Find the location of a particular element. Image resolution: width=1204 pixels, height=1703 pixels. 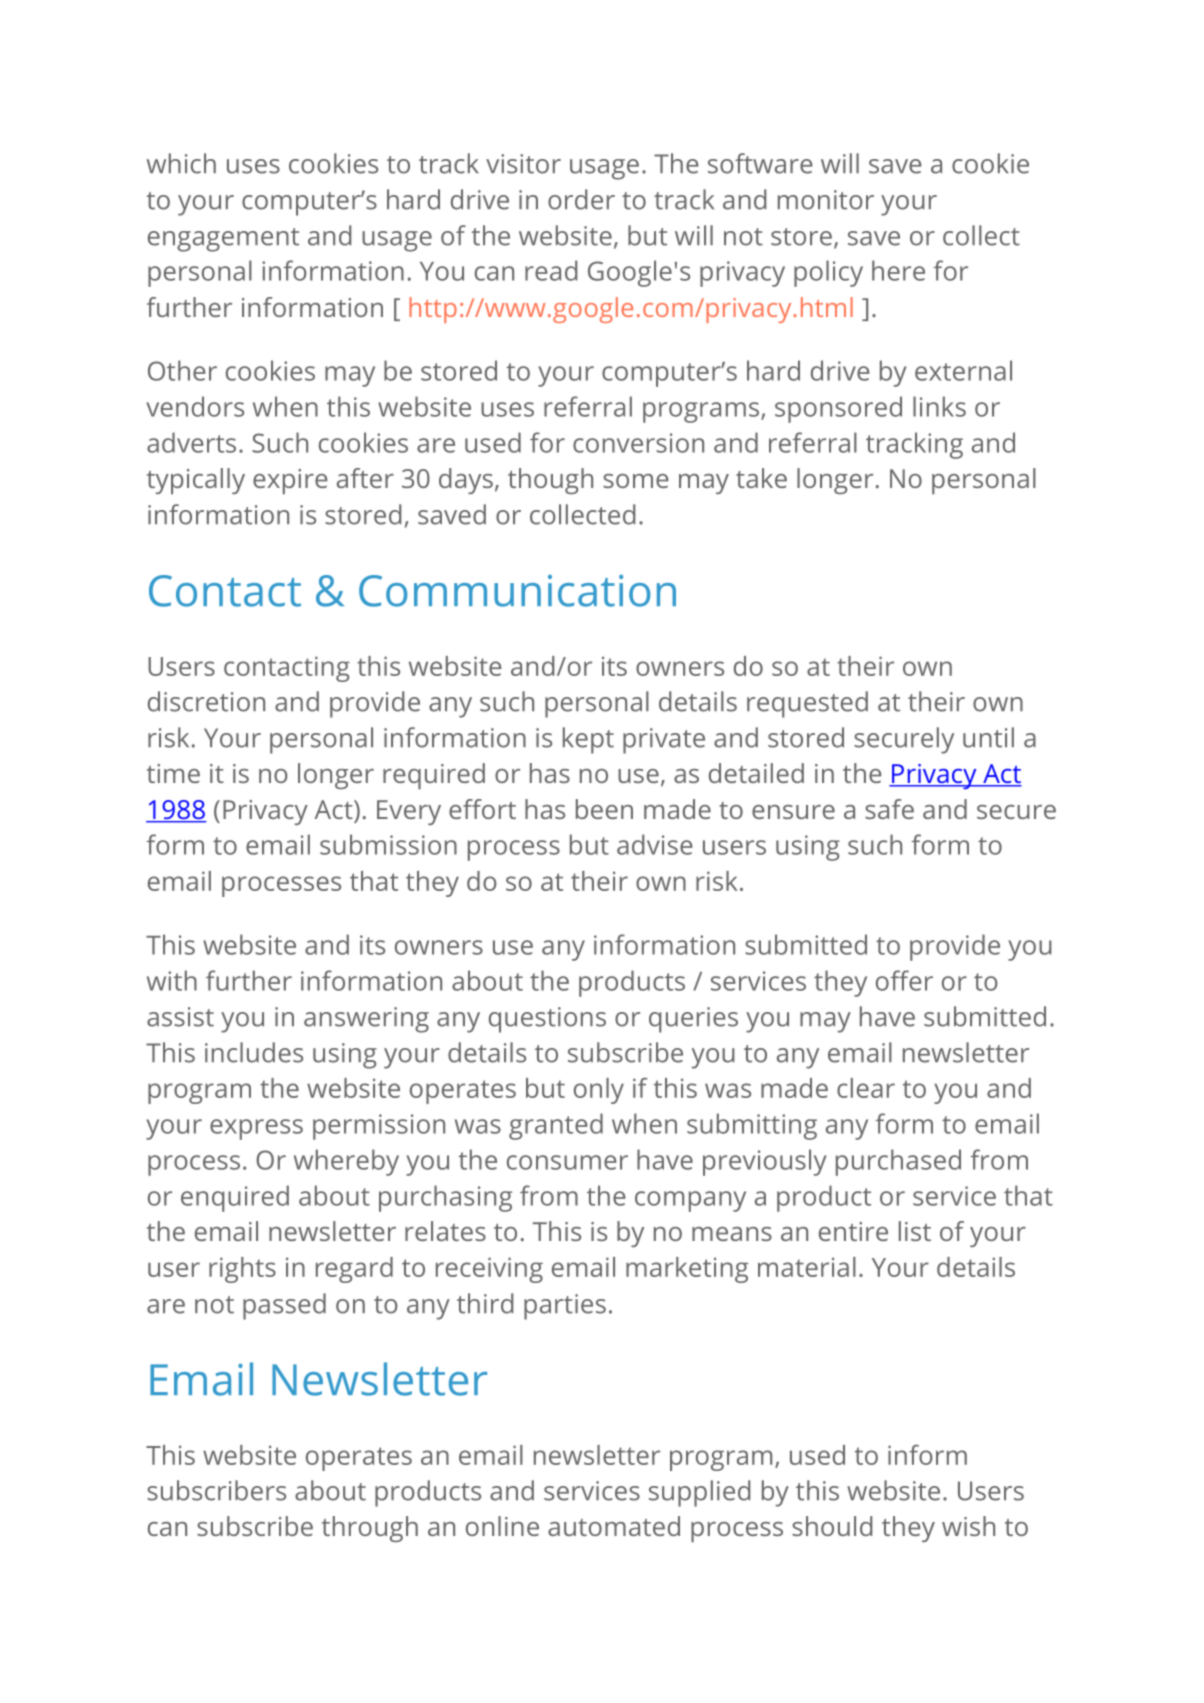

requested is located at coordinates (807, 704).
